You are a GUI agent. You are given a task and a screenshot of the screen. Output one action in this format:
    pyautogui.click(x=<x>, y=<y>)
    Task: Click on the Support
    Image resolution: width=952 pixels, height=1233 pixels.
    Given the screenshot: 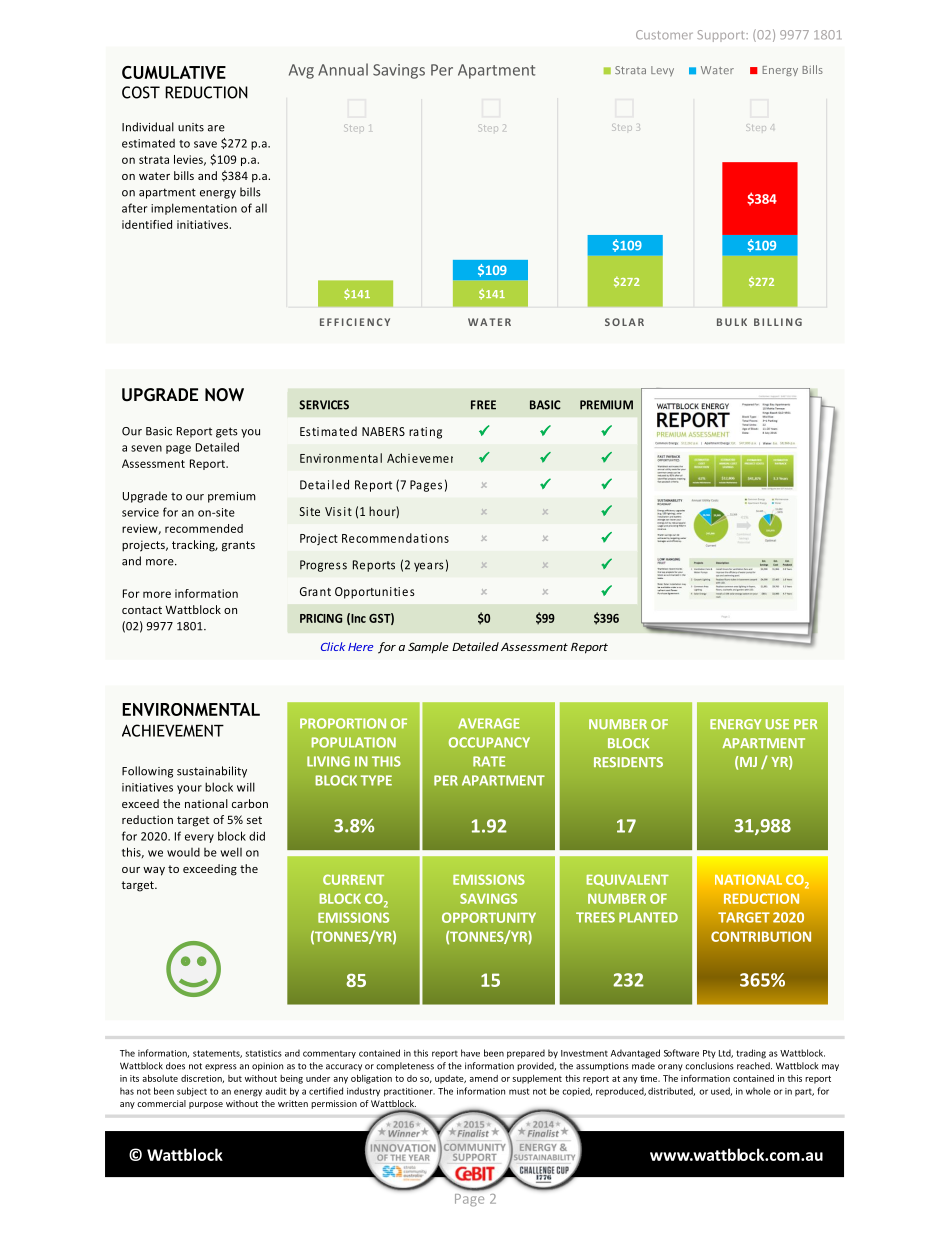 What is the action you would take?
    pyautogui.click(x=722, y=36)
